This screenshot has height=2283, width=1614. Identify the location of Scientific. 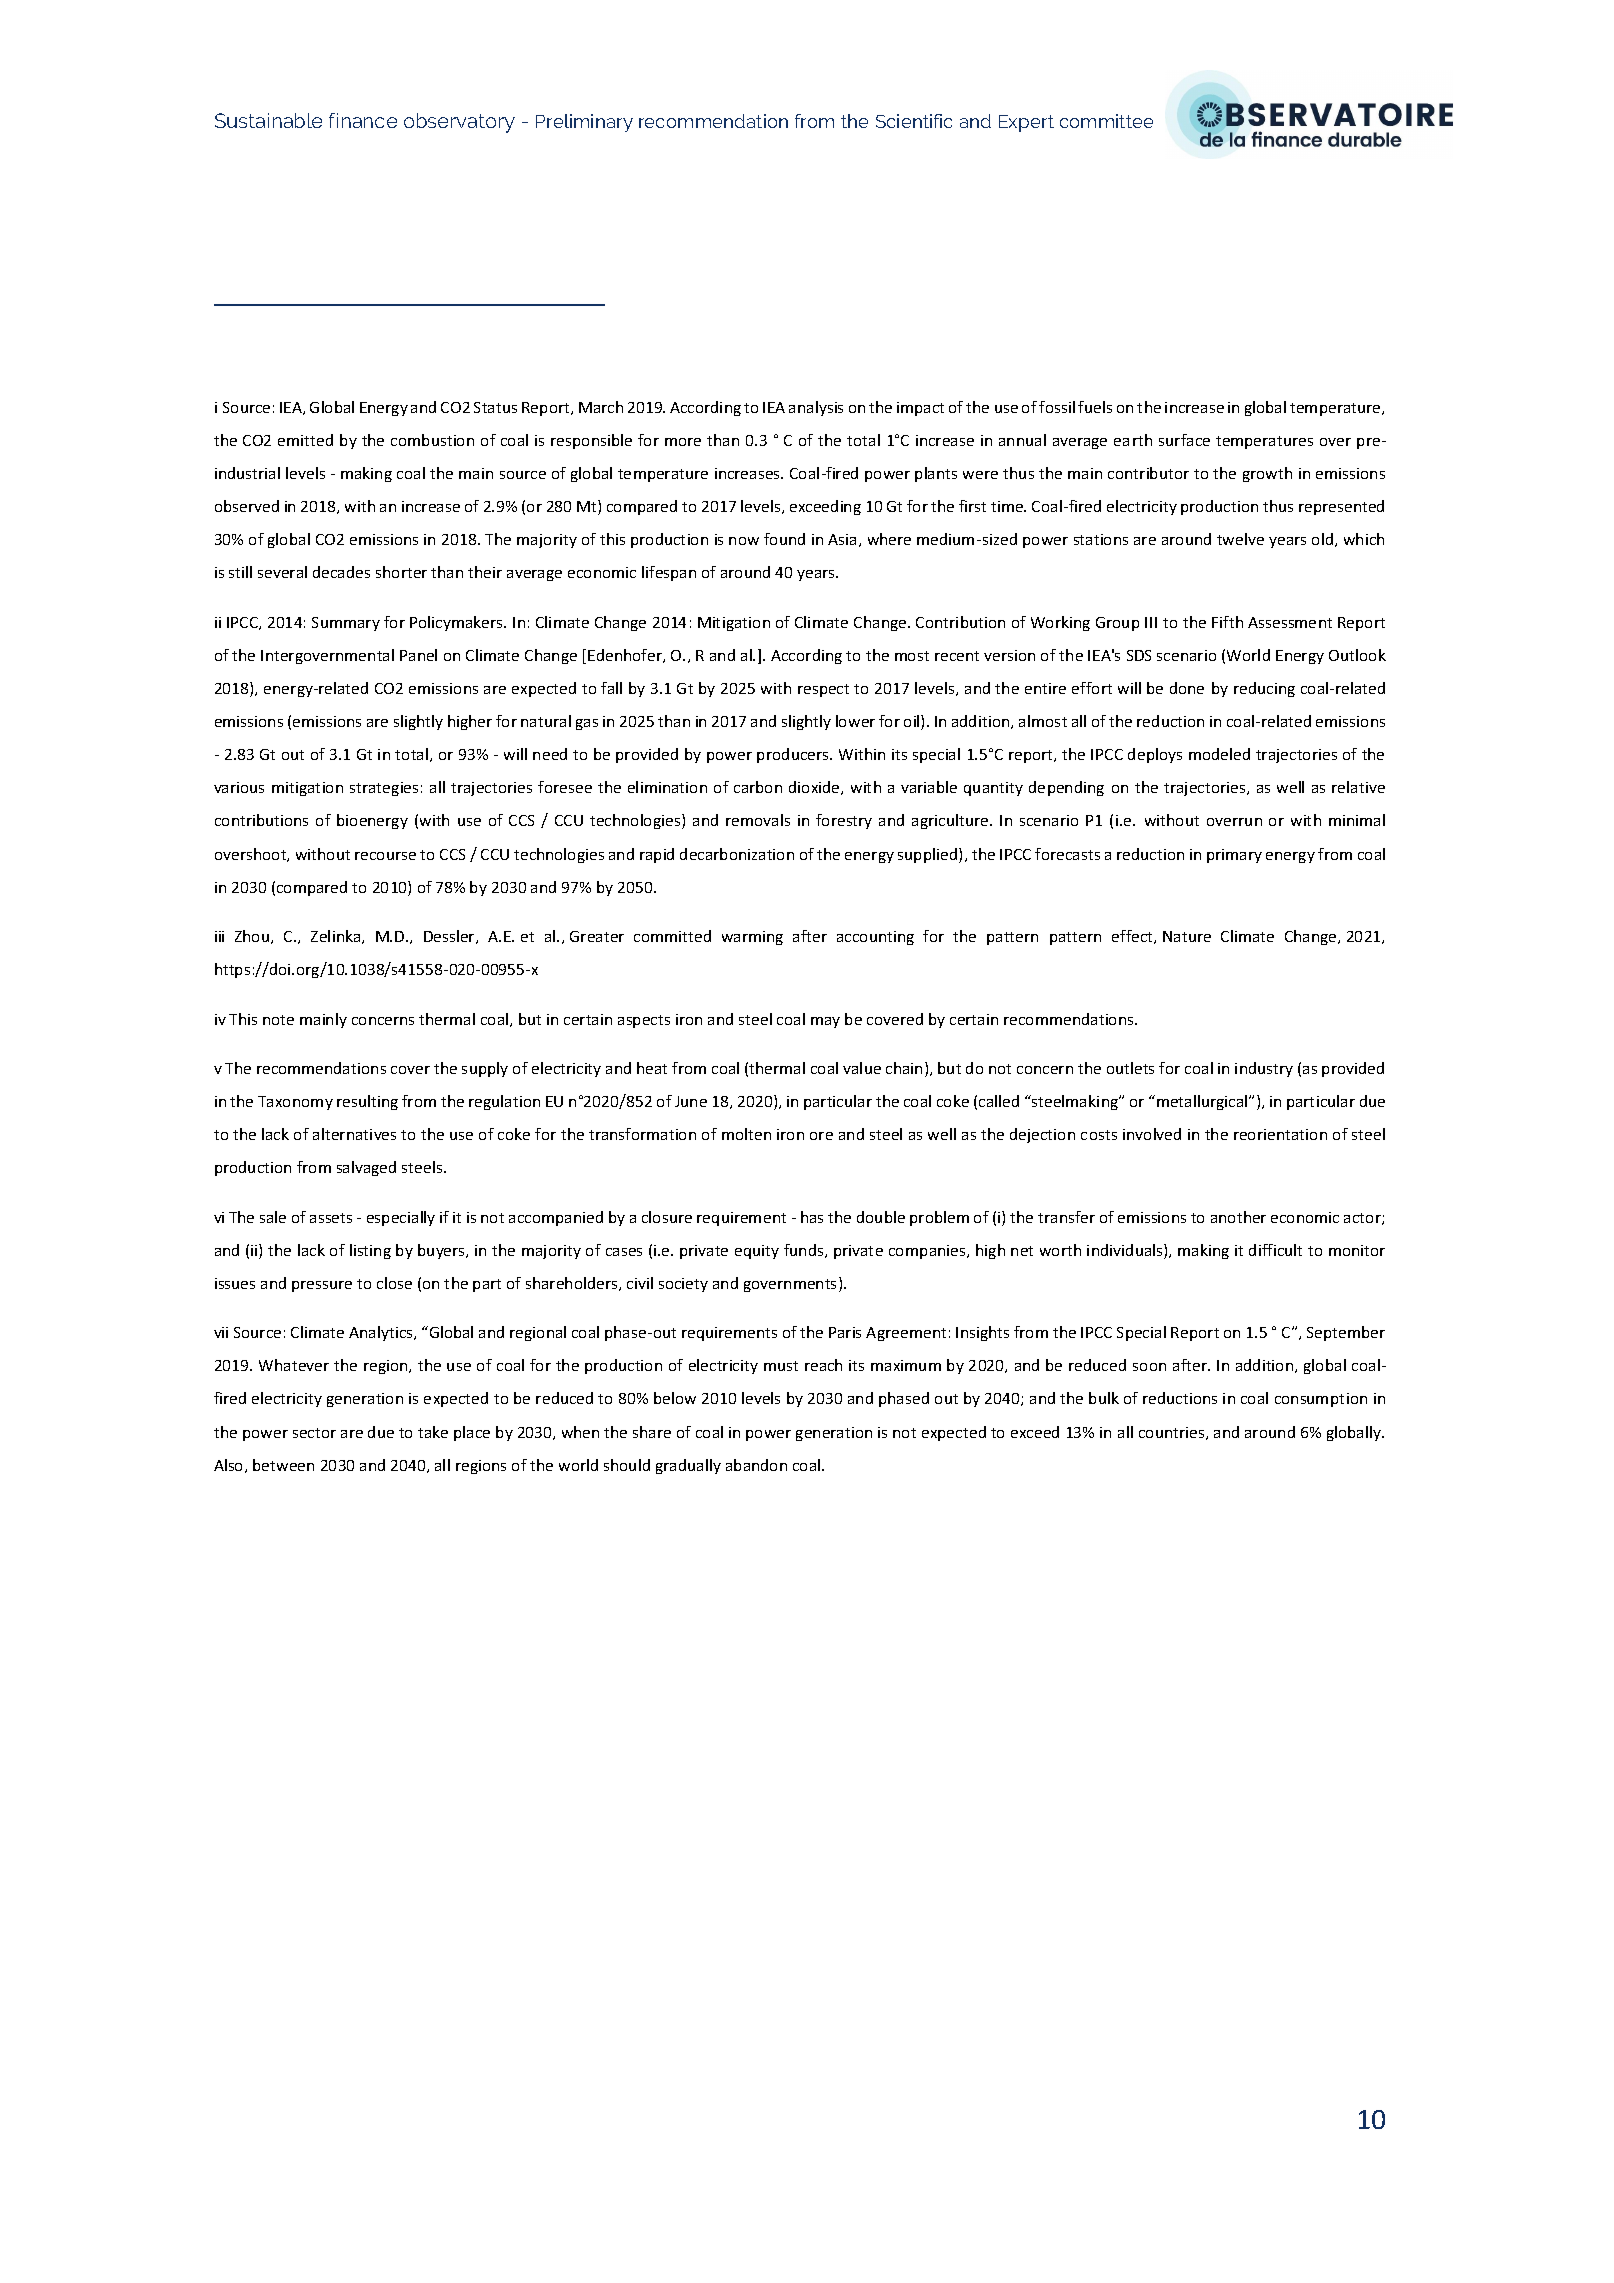
(914, 121).
